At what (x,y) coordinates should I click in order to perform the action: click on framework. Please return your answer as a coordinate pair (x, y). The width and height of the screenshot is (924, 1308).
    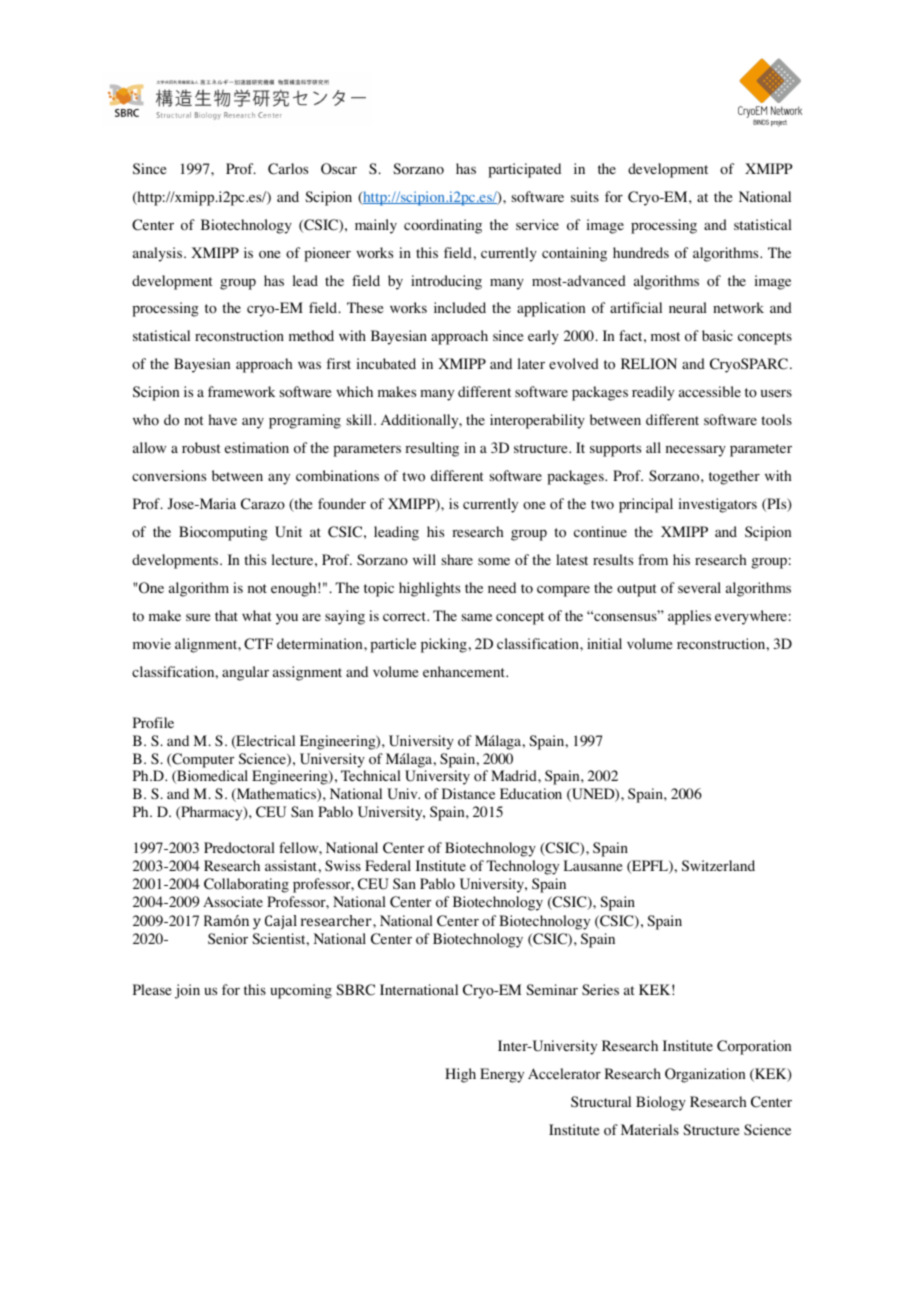
    Looking at the image, I should click on (241, 392).
